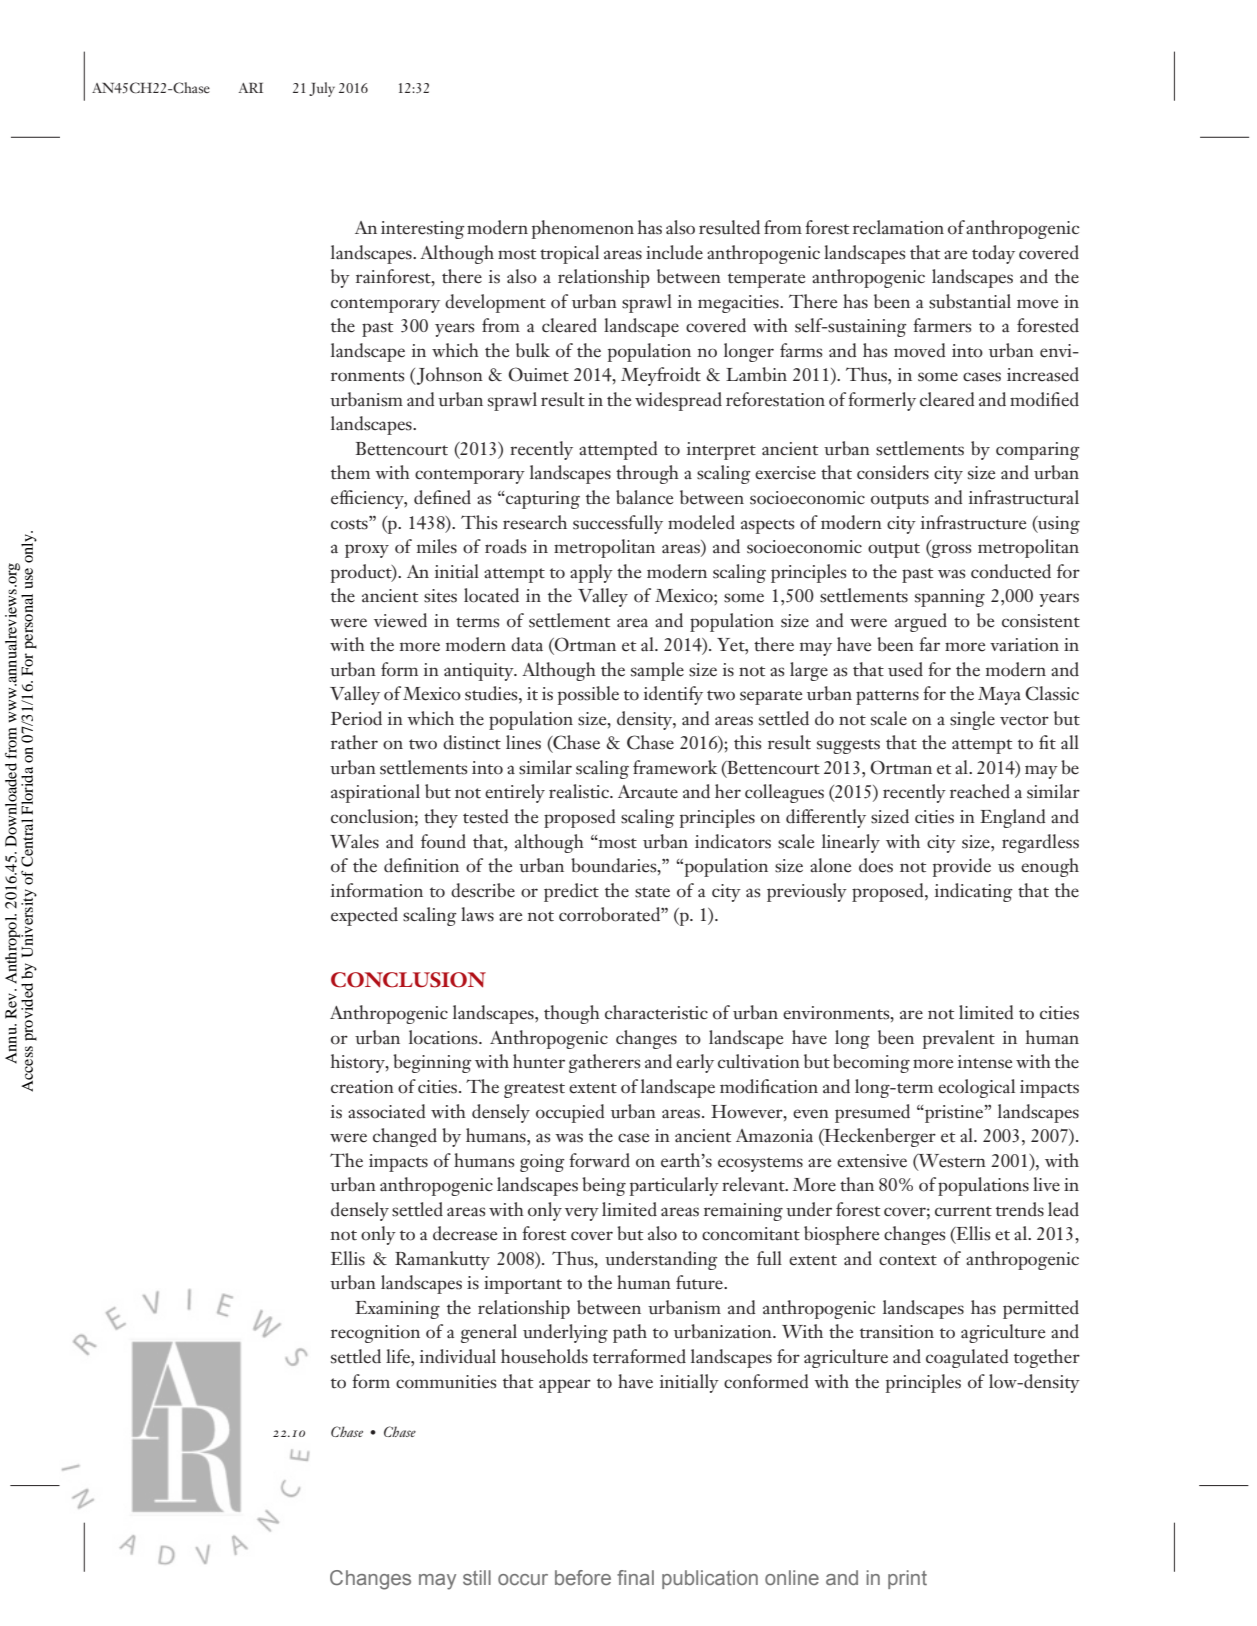 The width and height of the image is (1257, 1626). I want to click on reclamation, so click(898, 227).
